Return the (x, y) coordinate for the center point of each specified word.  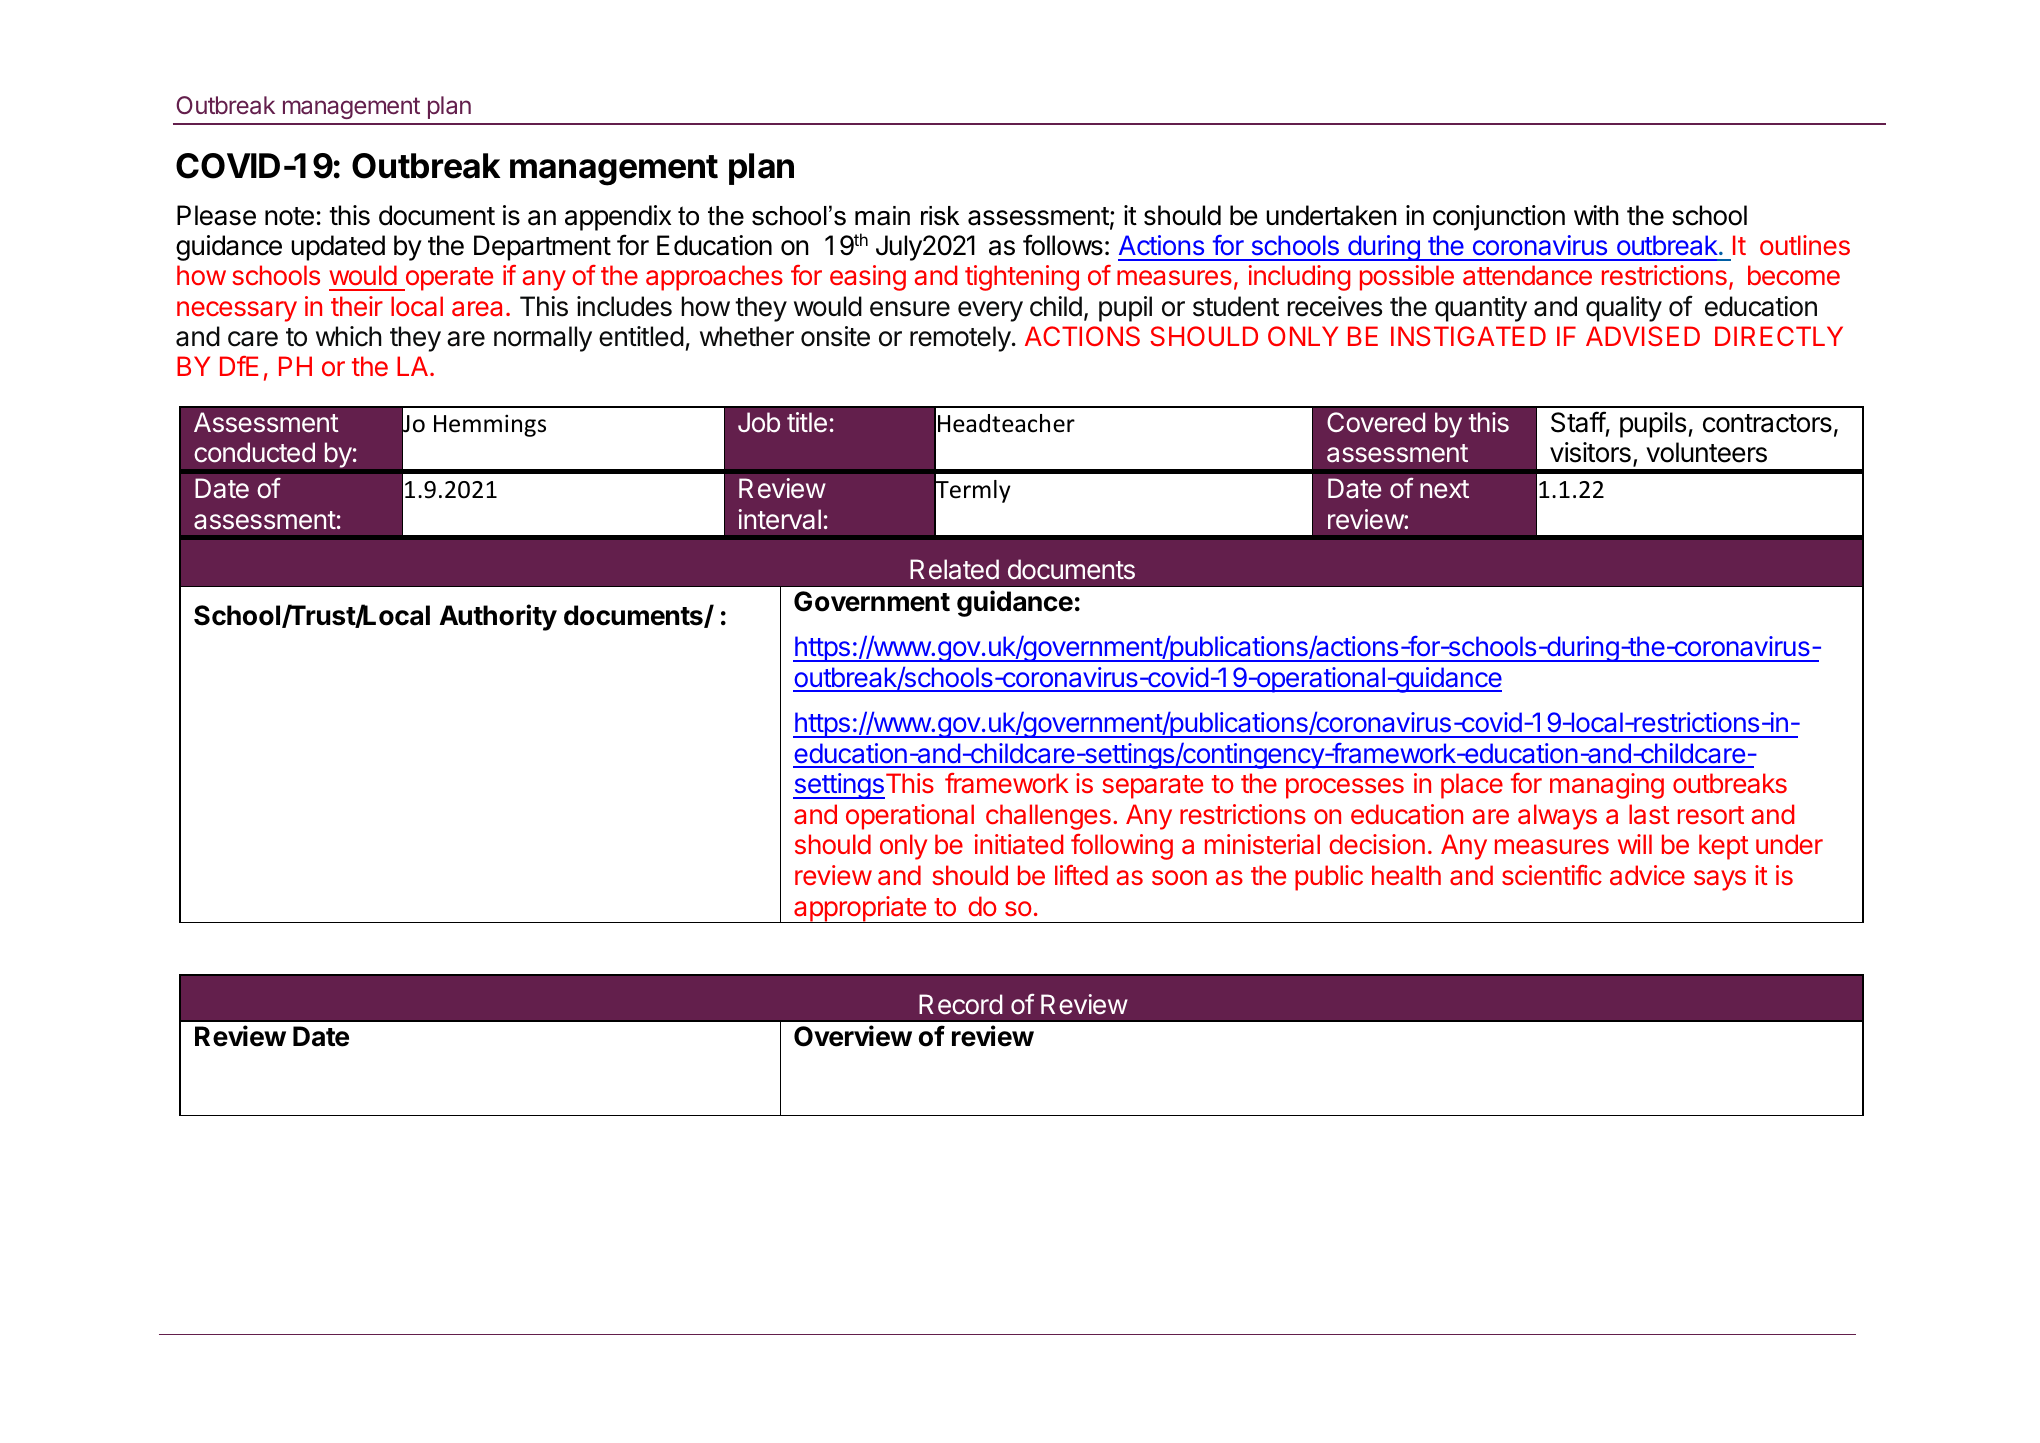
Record (961, 1004)
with (1596, 215)
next (1444, 489)
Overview (853, 1036)
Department (542, 248)
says (1720, 880)
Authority (498, 617)
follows (1063, 245)
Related (954, 569)
